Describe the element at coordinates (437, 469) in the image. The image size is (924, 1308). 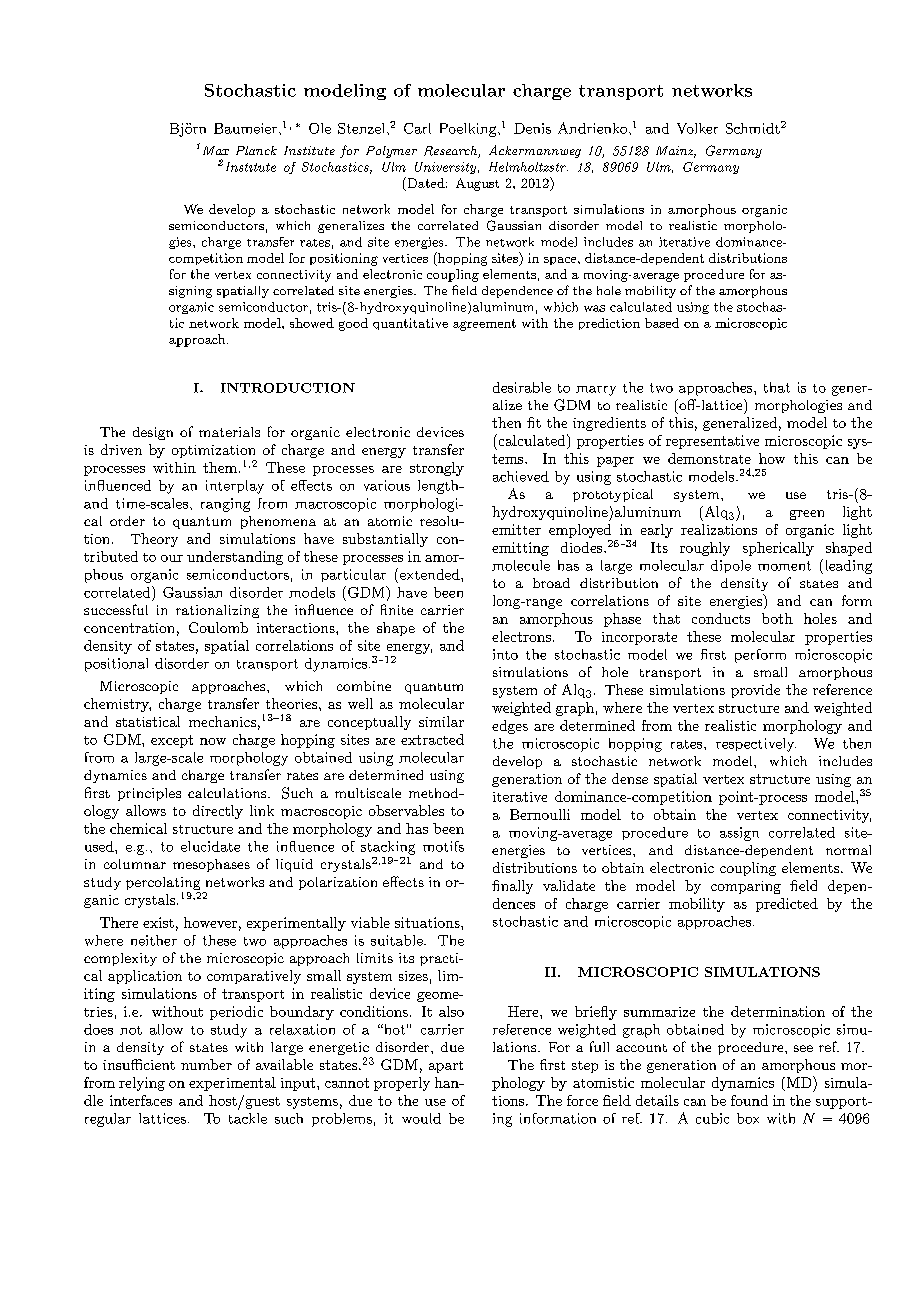
I see `strongly` at that location.
